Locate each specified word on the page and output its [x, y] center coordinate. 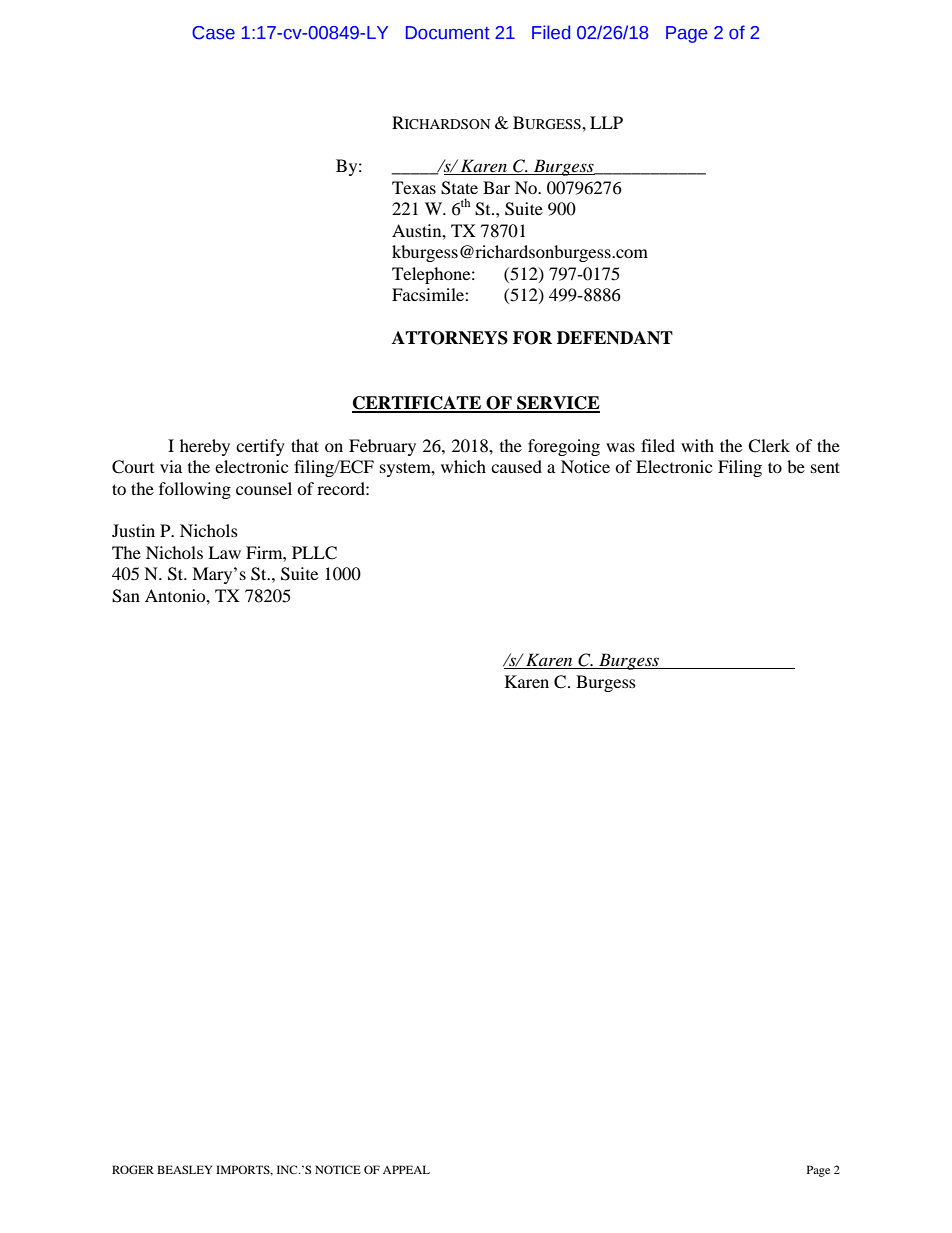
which [463, 466]
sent [825, 467]
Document [448, 33]
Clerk [769, 446]
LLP [606, 122]
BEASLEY [184, 1169]
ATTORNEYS [450, 338]
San [126, 596]
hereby [205, 447]
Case [213, 33]
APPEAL [406, 1169]
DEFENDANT [615, 338]
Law [224, 552]
